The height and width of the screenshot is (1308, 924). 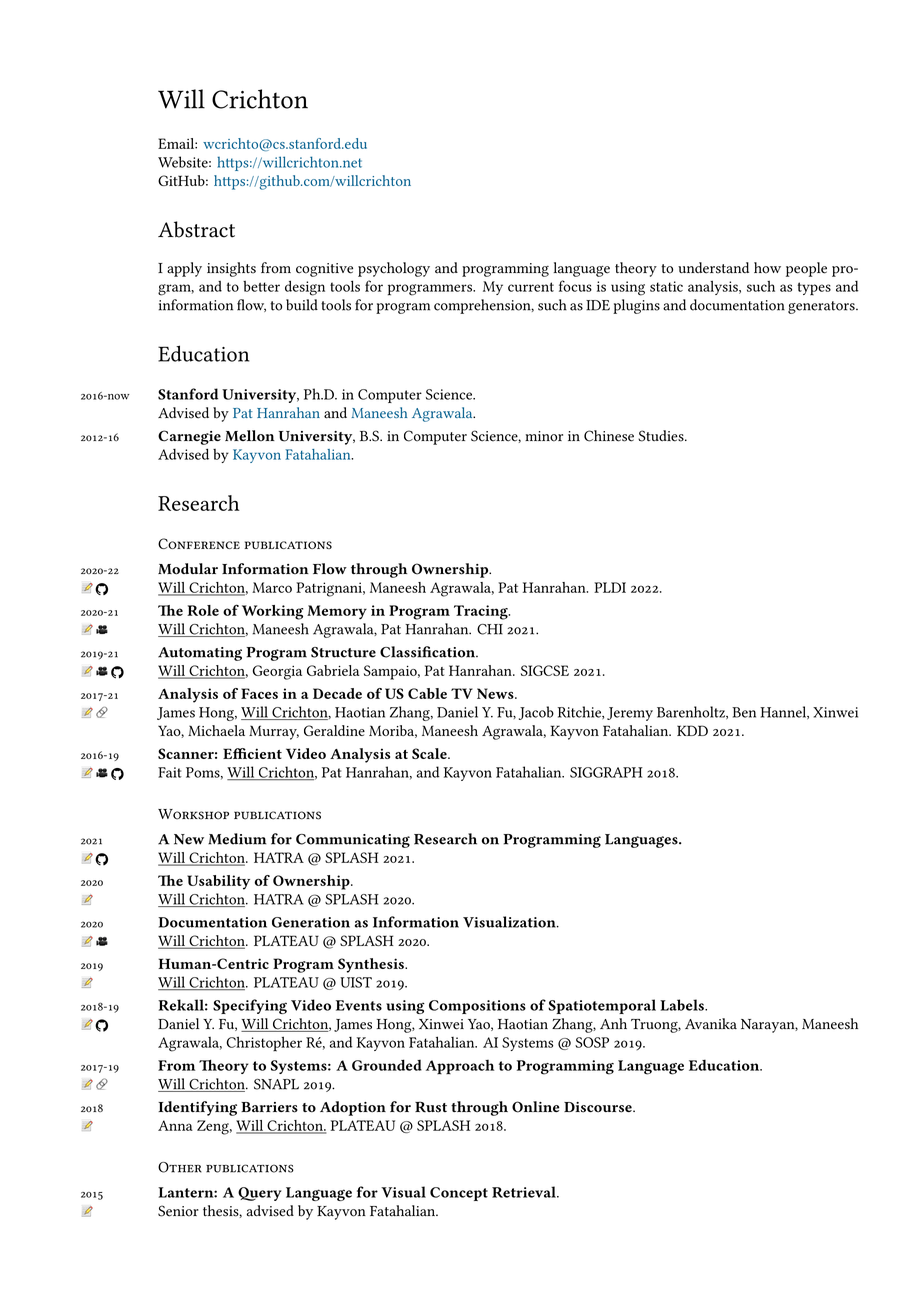 I want to click on Mellon, so click(x=250, y=436).
